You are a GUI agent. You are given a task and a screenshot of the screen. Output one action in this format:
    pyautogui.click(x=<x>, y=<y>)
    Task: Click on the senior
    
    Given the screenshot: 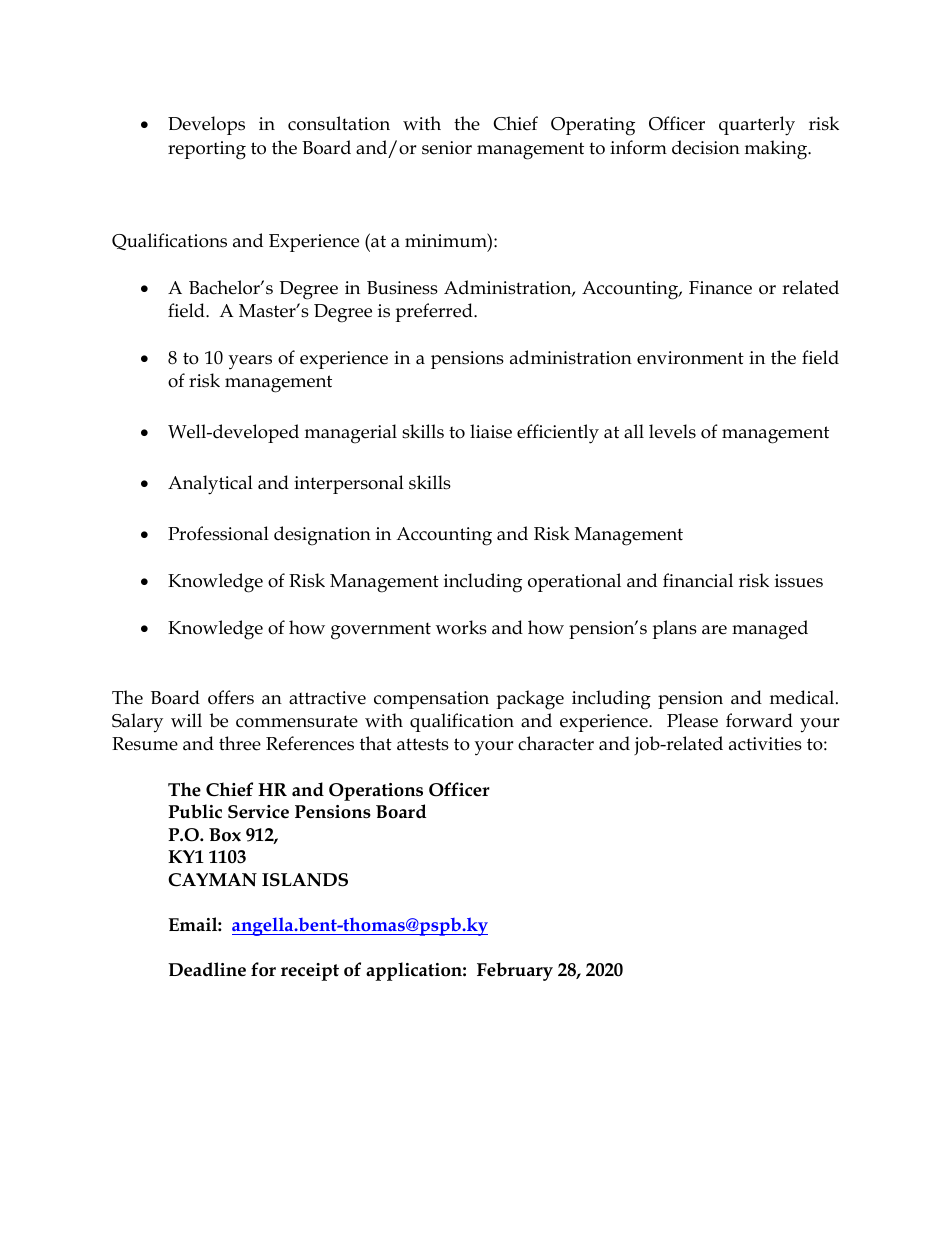 What is the action you would take?
    pyautogui.click(x=447, y=148)
